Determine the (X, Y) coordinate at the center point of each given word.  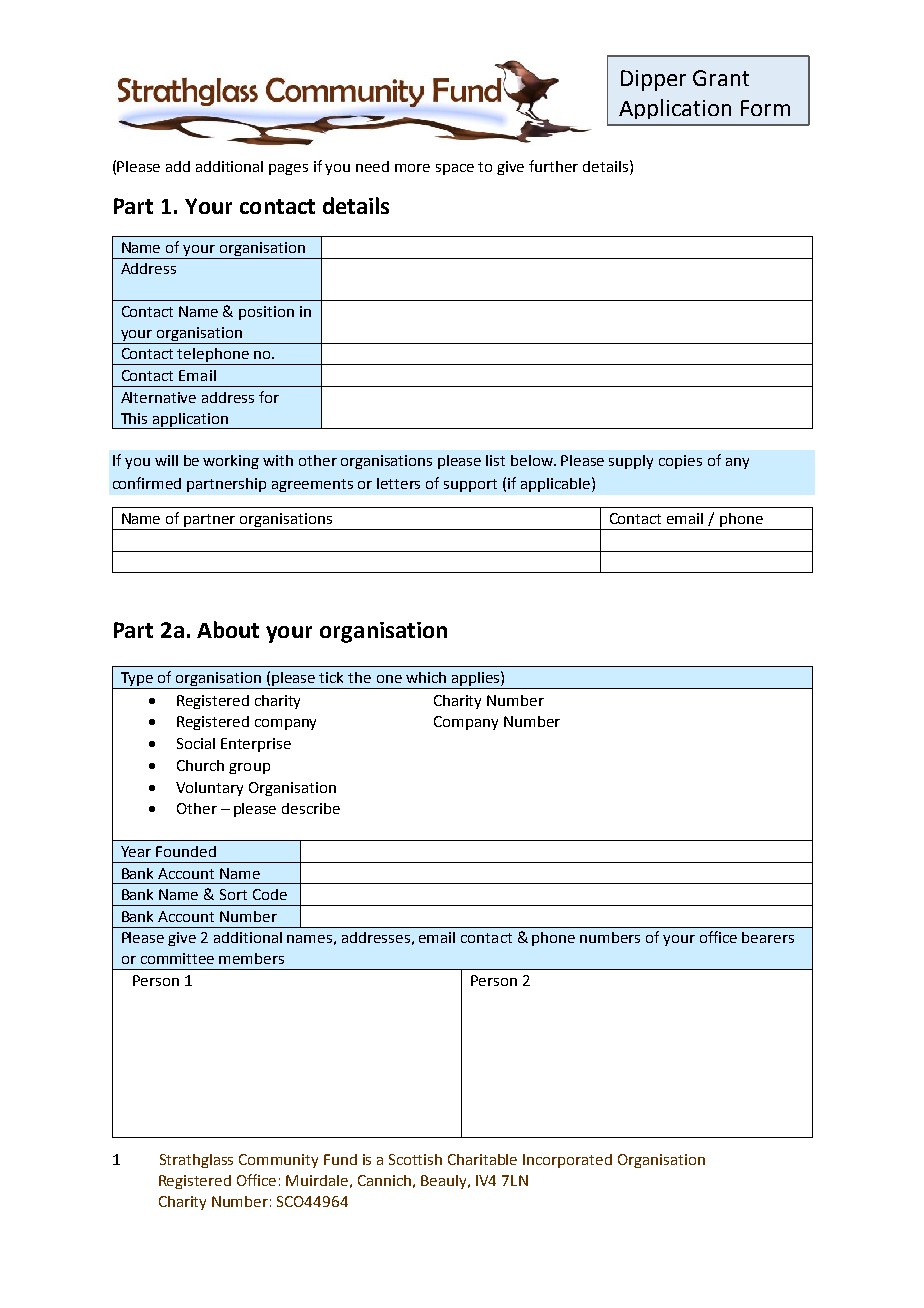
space (455, 169)
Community (278, 1161)
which (426, 677)
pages (288, 169)
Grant (721, 78)
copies (680, 462)
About (228, 629)
